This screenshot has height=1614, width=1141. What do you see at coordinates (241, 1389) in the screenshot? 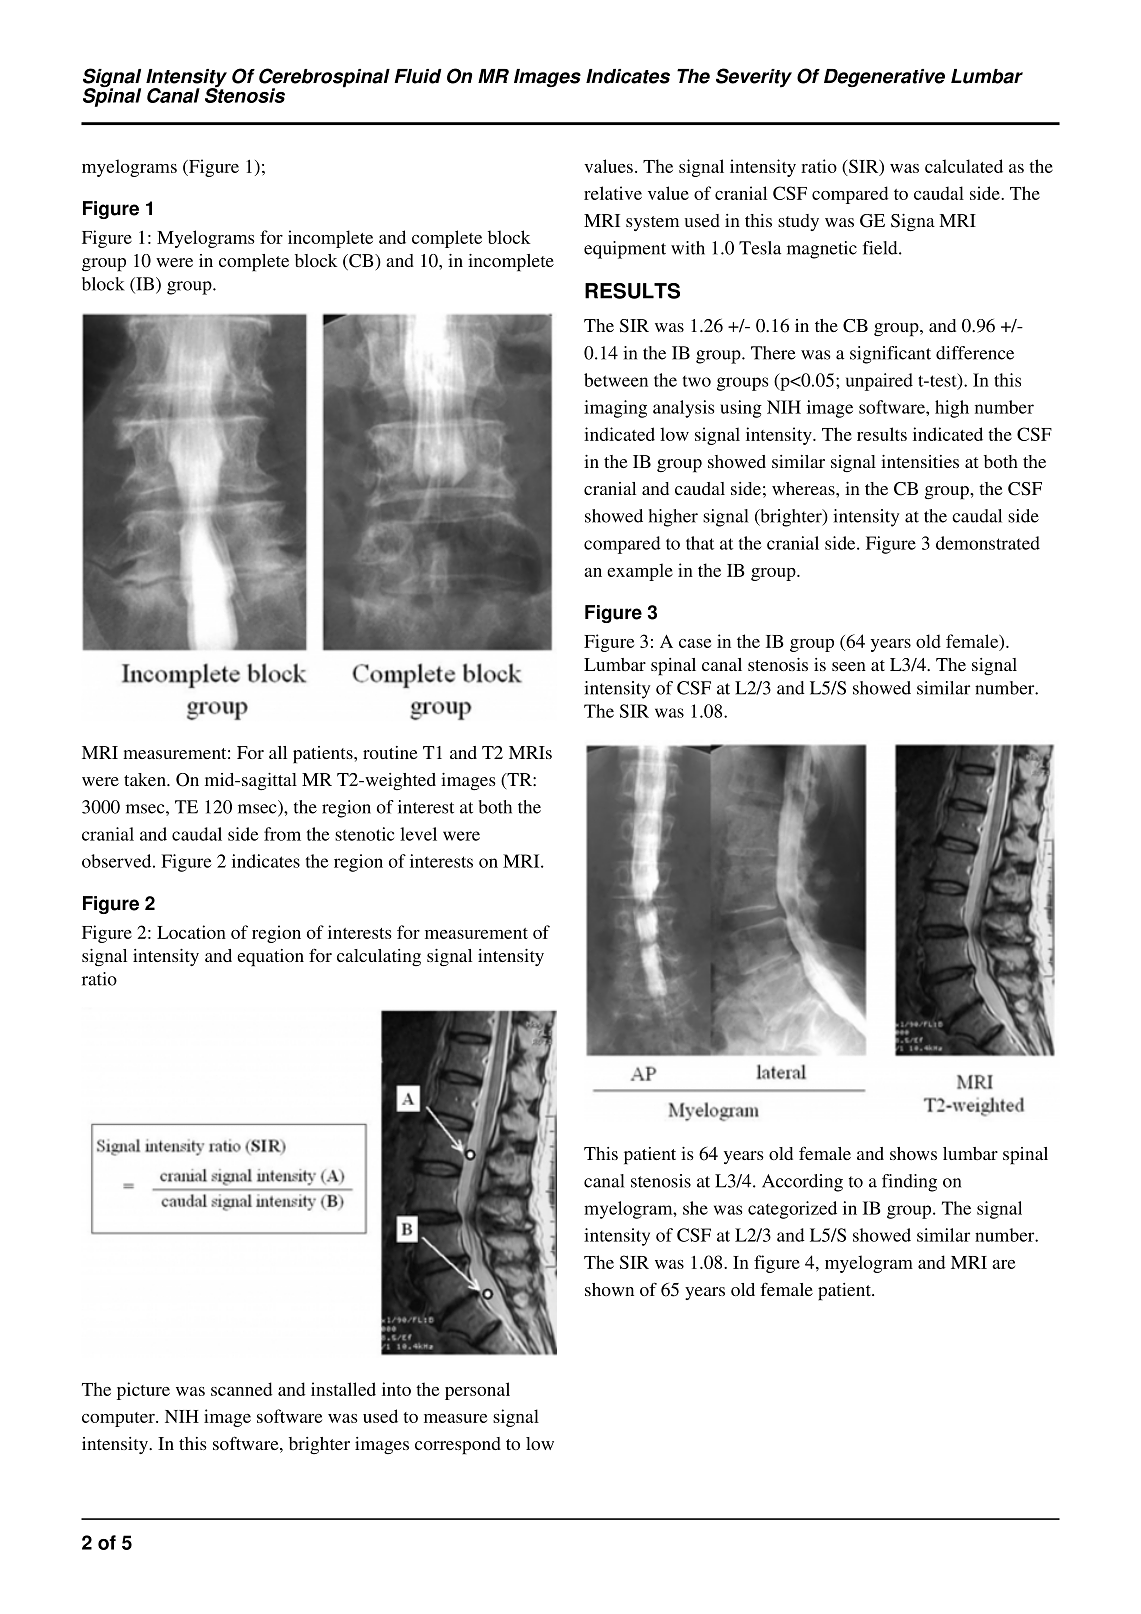
I see `scanned` at bounding box center [241, 1389].
